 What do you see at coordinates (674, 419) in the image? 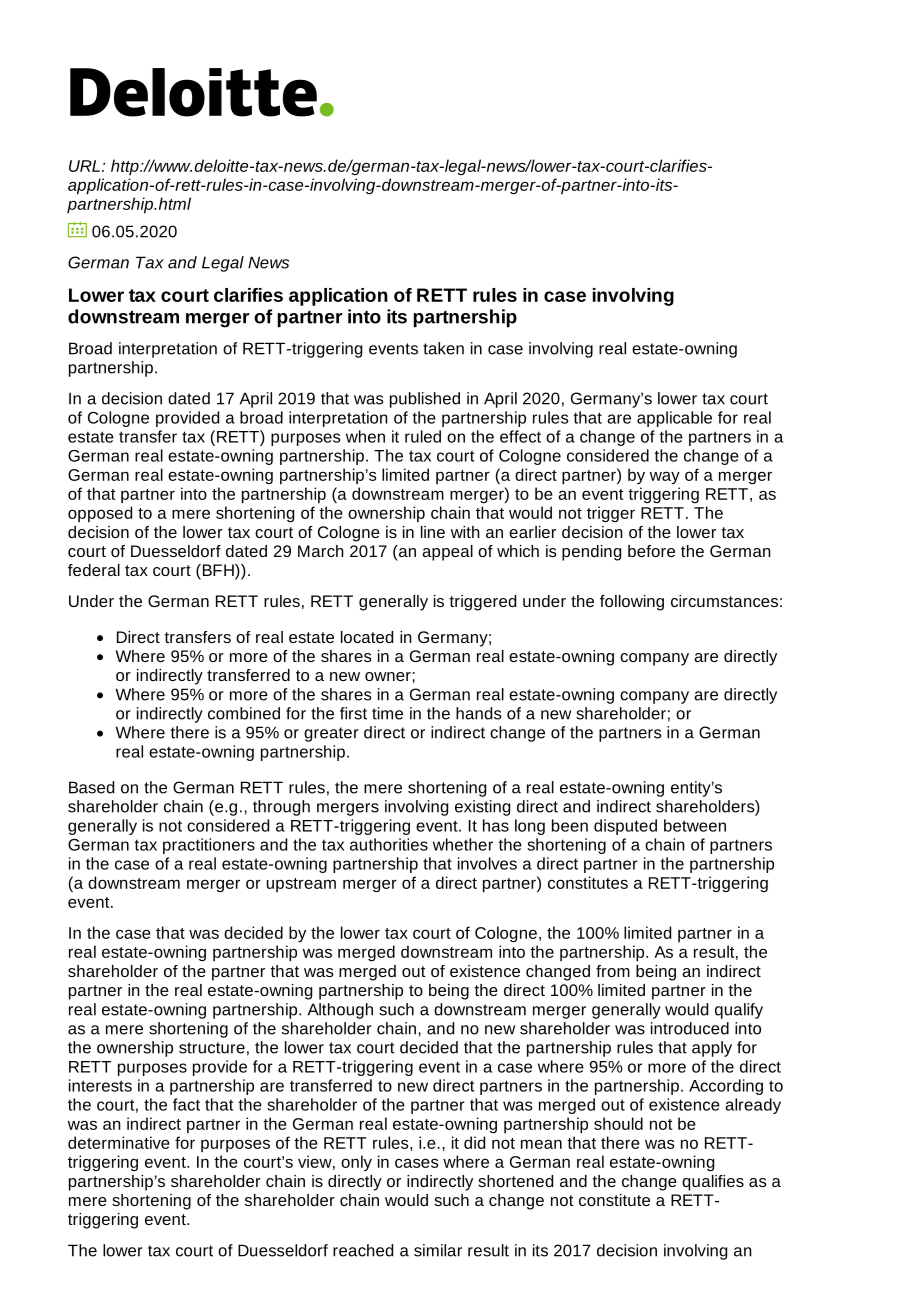
I see `applicable` at bounding box center [674, 419].
